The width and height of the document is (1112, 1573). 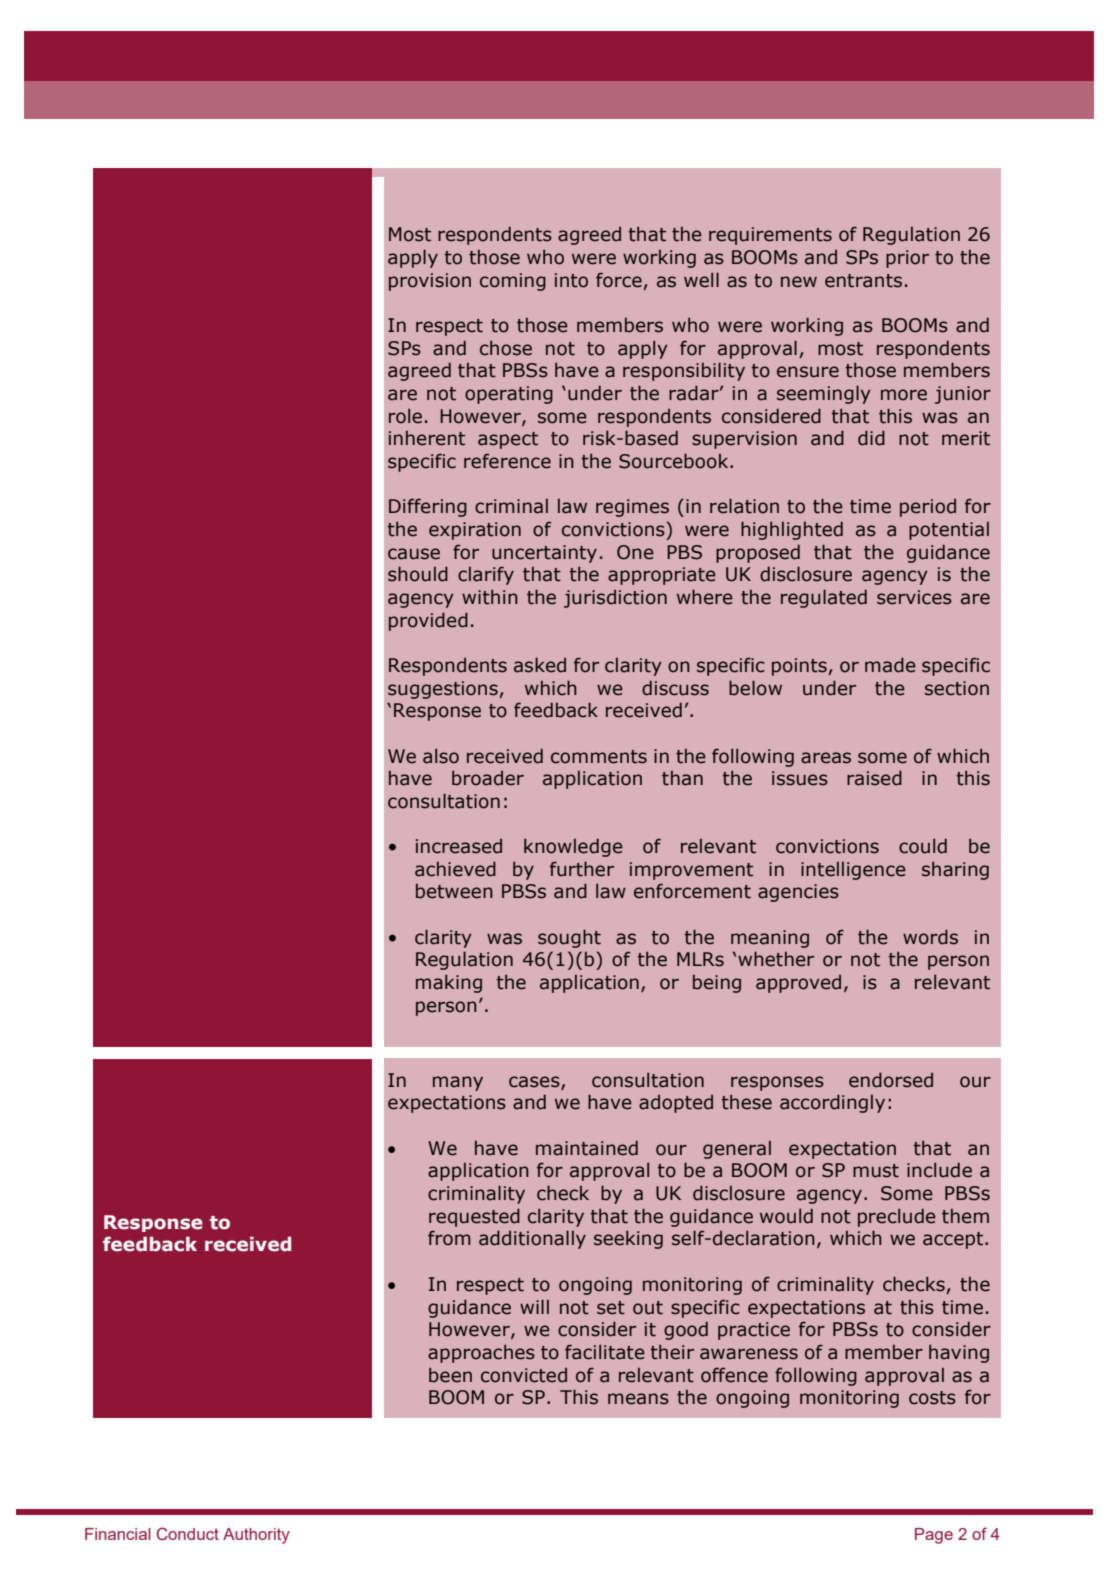 I want to click on between, so click(x=454, y=891).
